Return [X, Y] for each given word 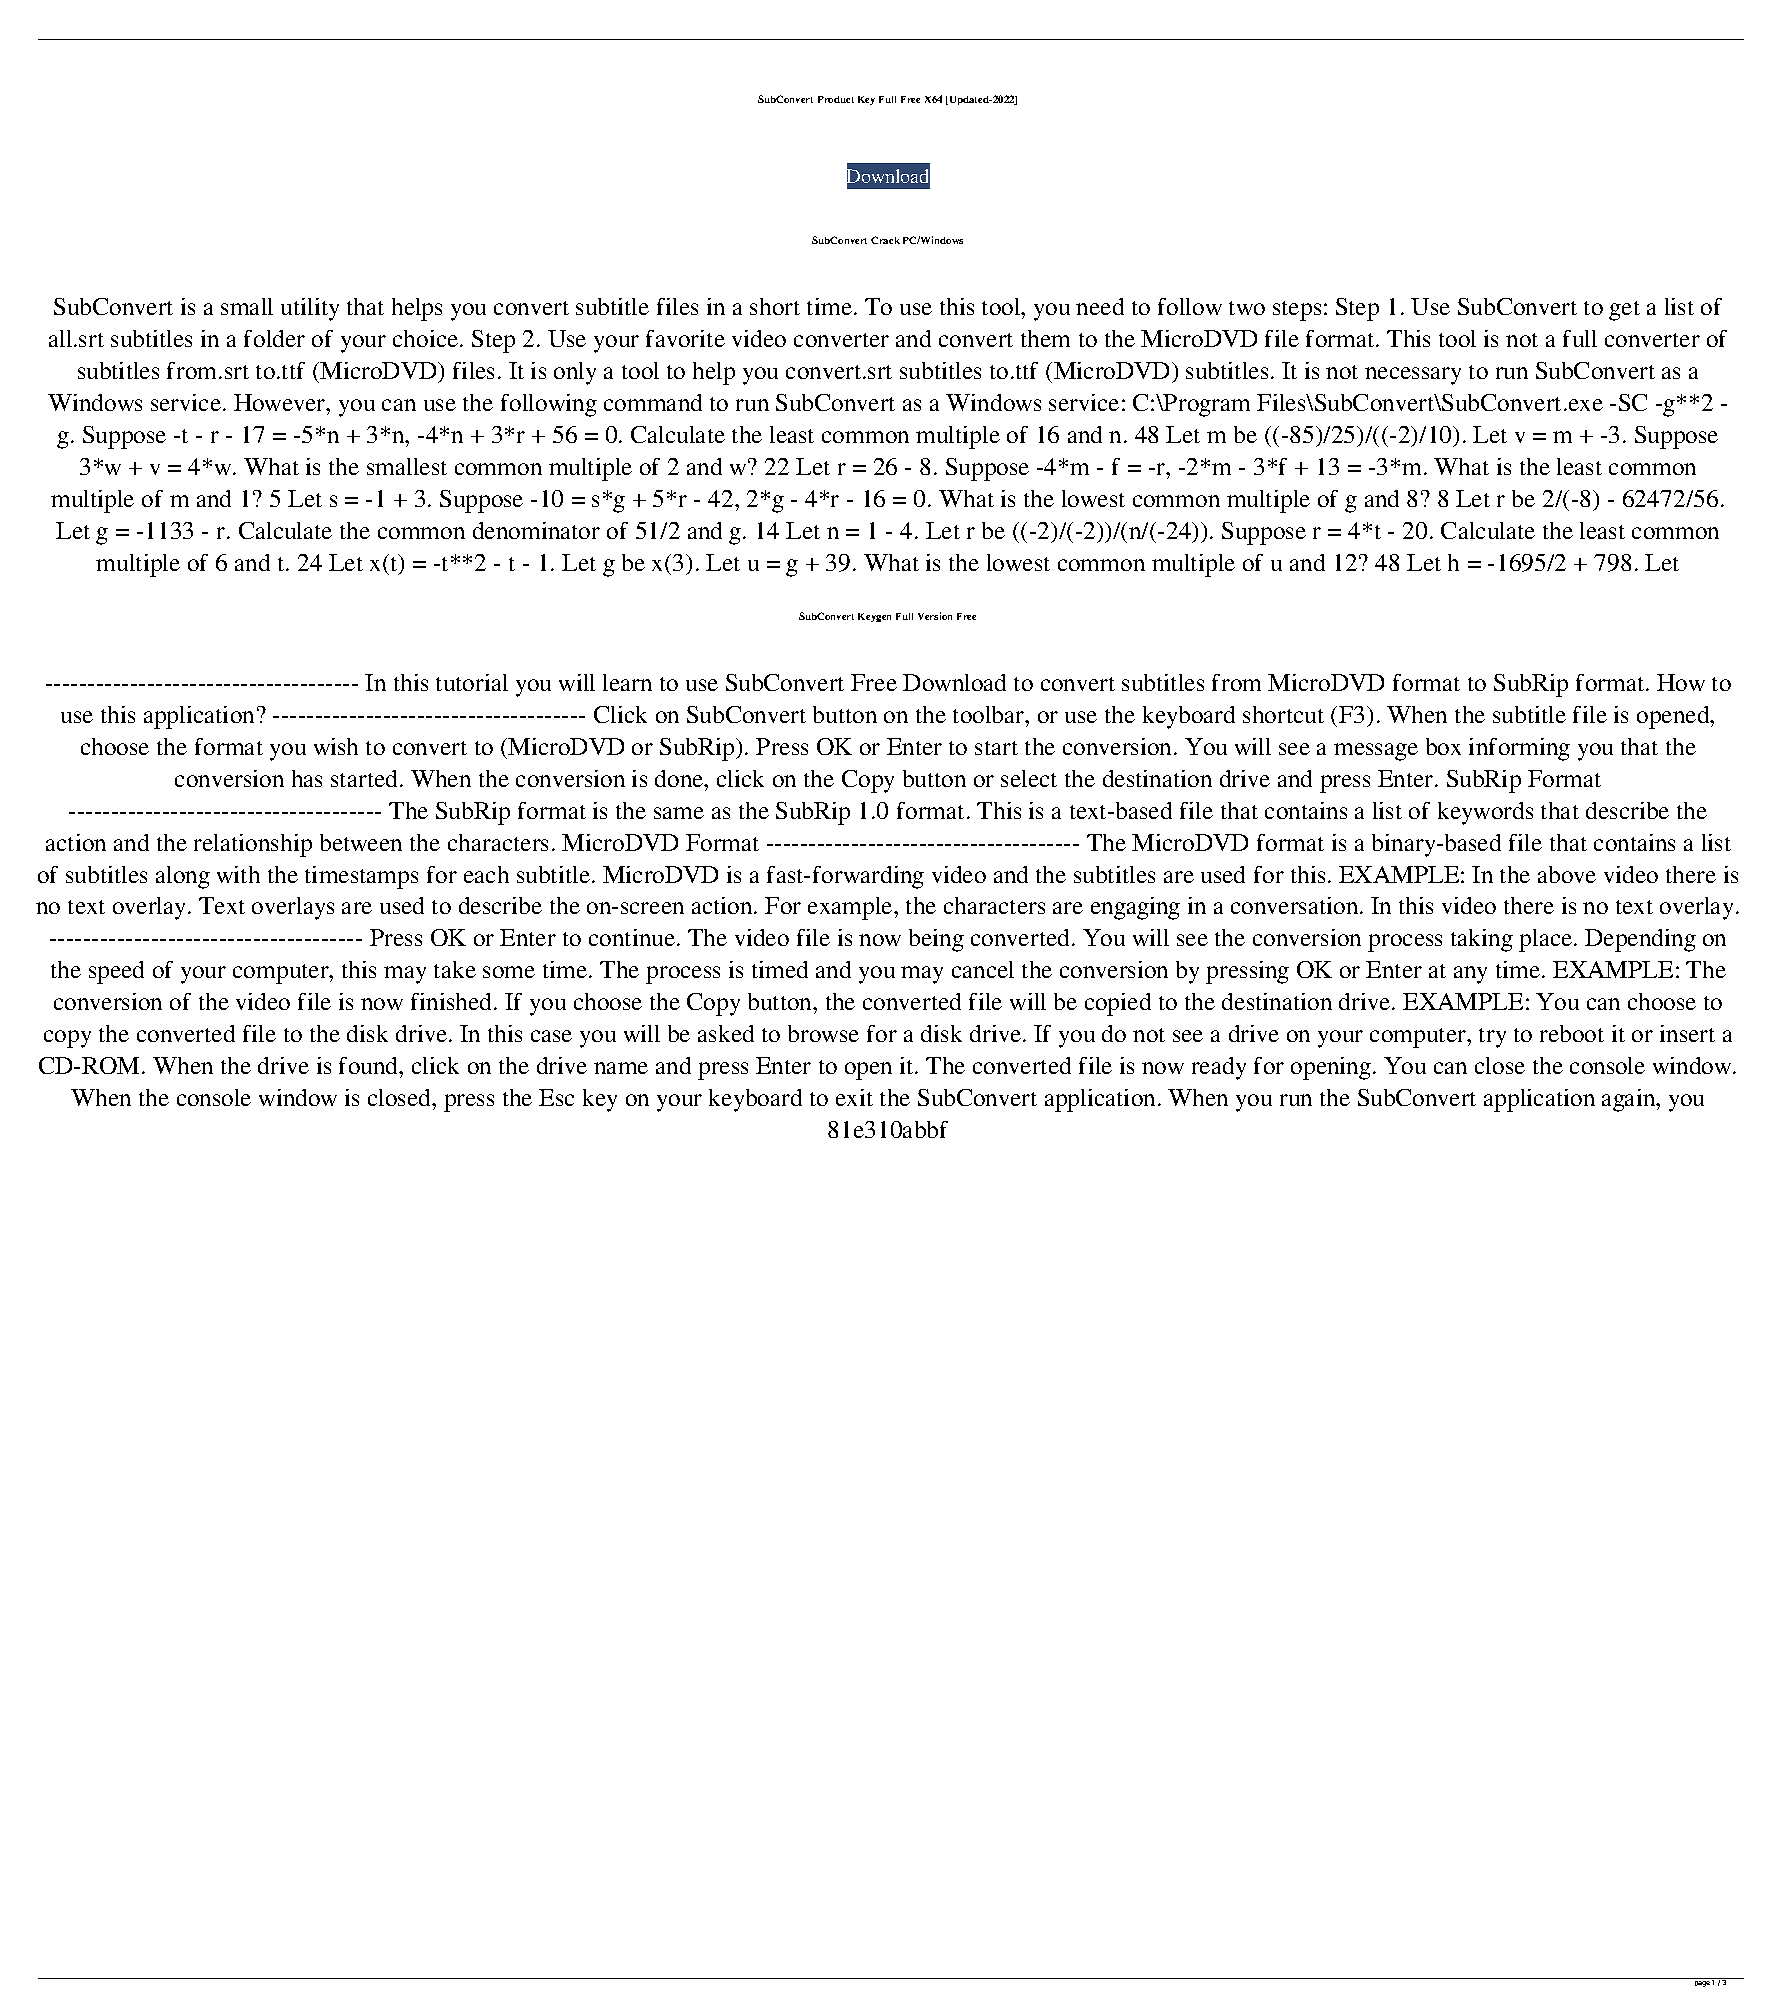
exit [854, 1097]
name [621, 1068]
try [1492, 1038]
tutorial [472, 682]
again [1630, 1100]
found [370, 1065]
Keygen [874, 617]
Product [836, 99]
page [1704, 1983]
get [1624, 311]
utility [310, 309]
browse [823, 1033]
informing [1519, 749]
